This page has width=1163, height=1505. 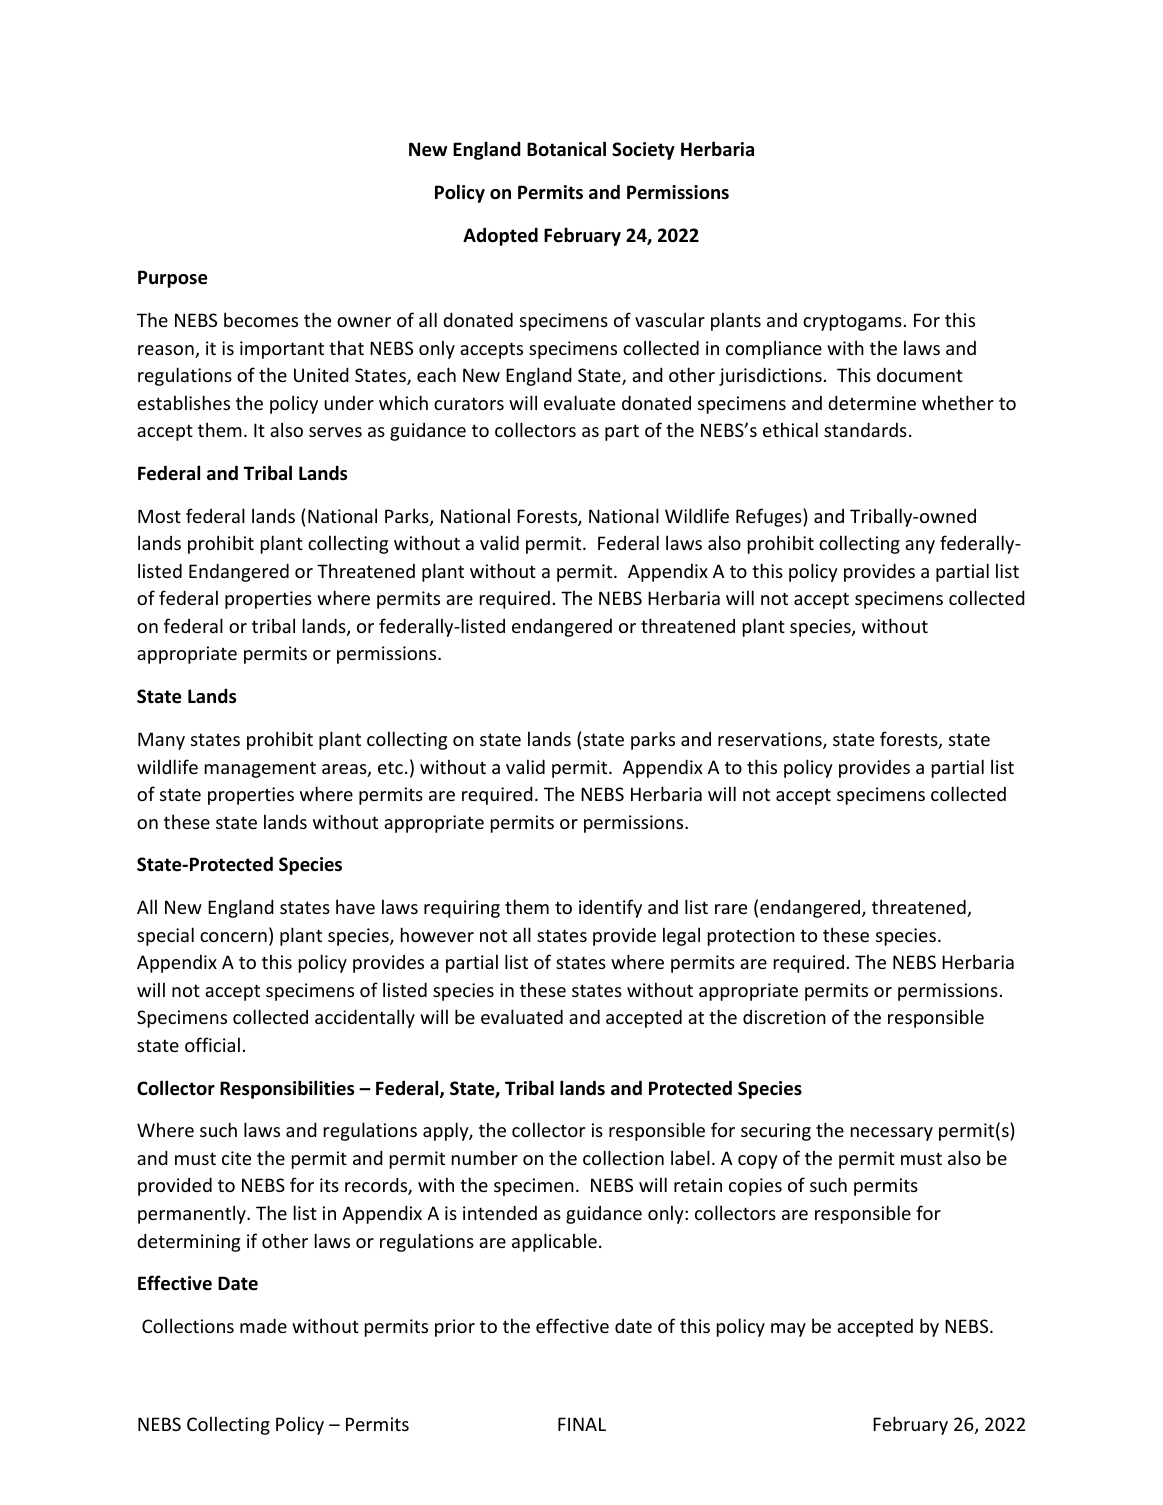 I want to click on standards, so click(x=865, y=429).
